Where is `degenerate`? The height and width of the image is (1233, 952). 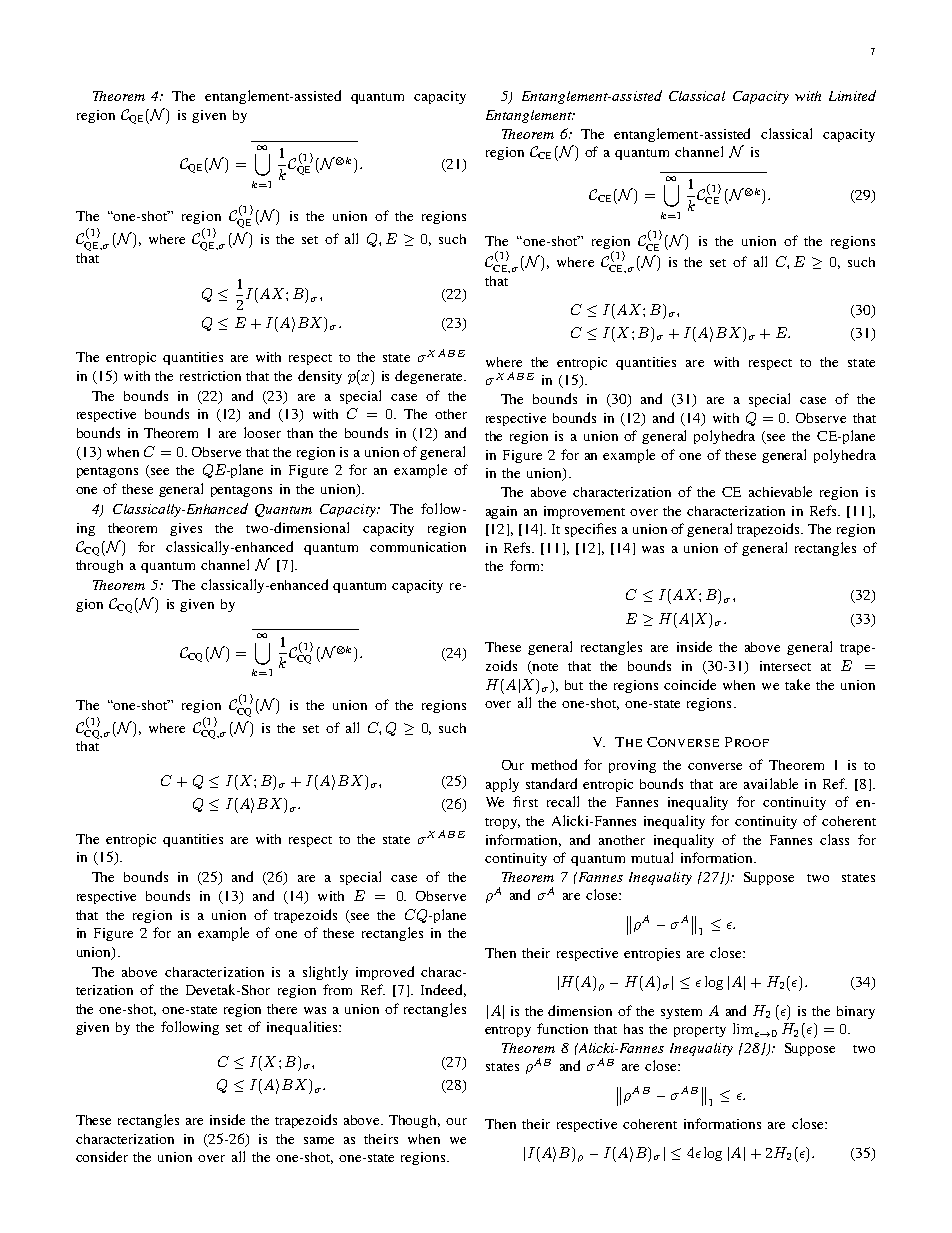 degenerate is located at coordinates (430, 377).
